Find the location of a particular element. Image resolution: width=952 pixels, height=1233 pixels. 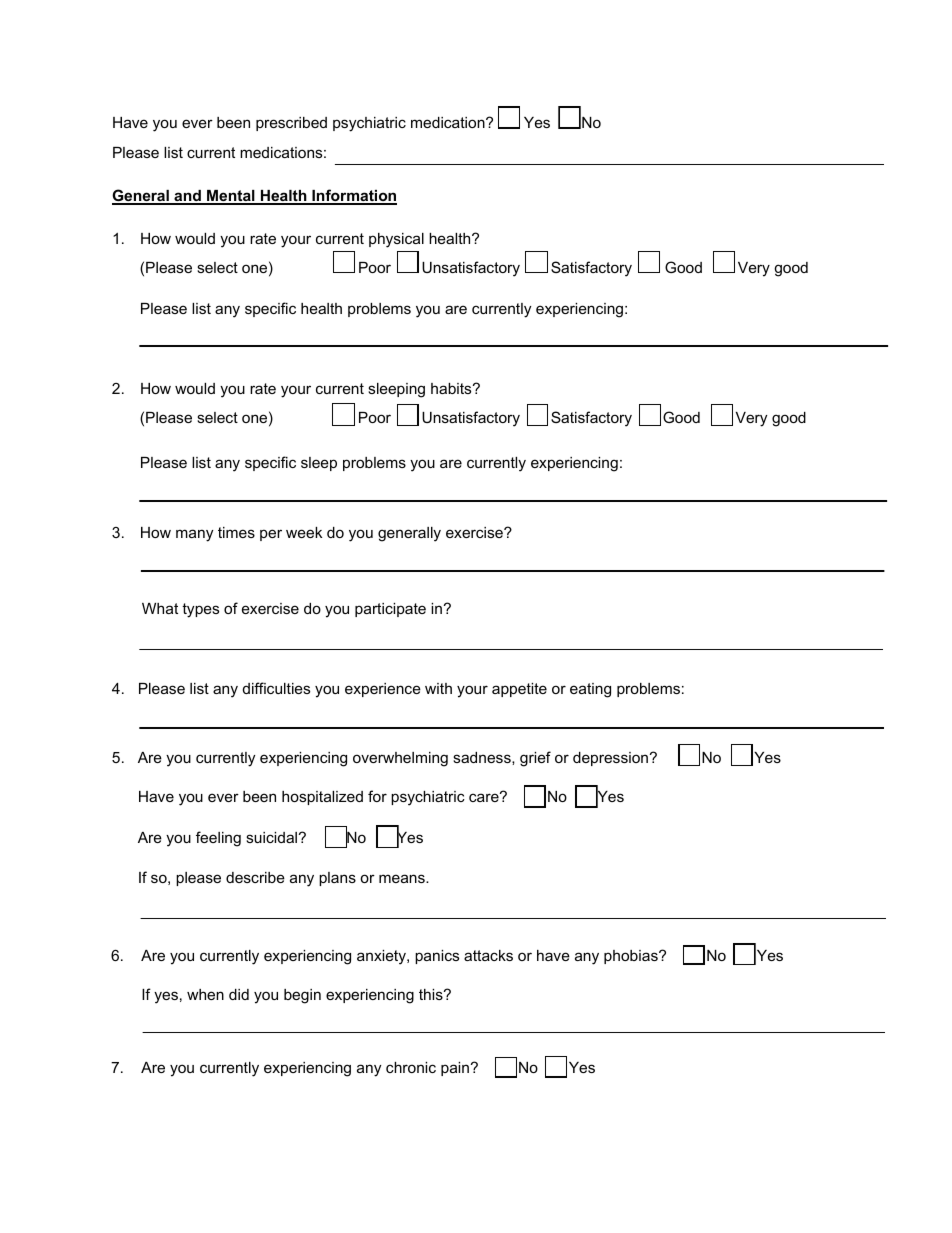

participate is located at coordinates (390, 610).
